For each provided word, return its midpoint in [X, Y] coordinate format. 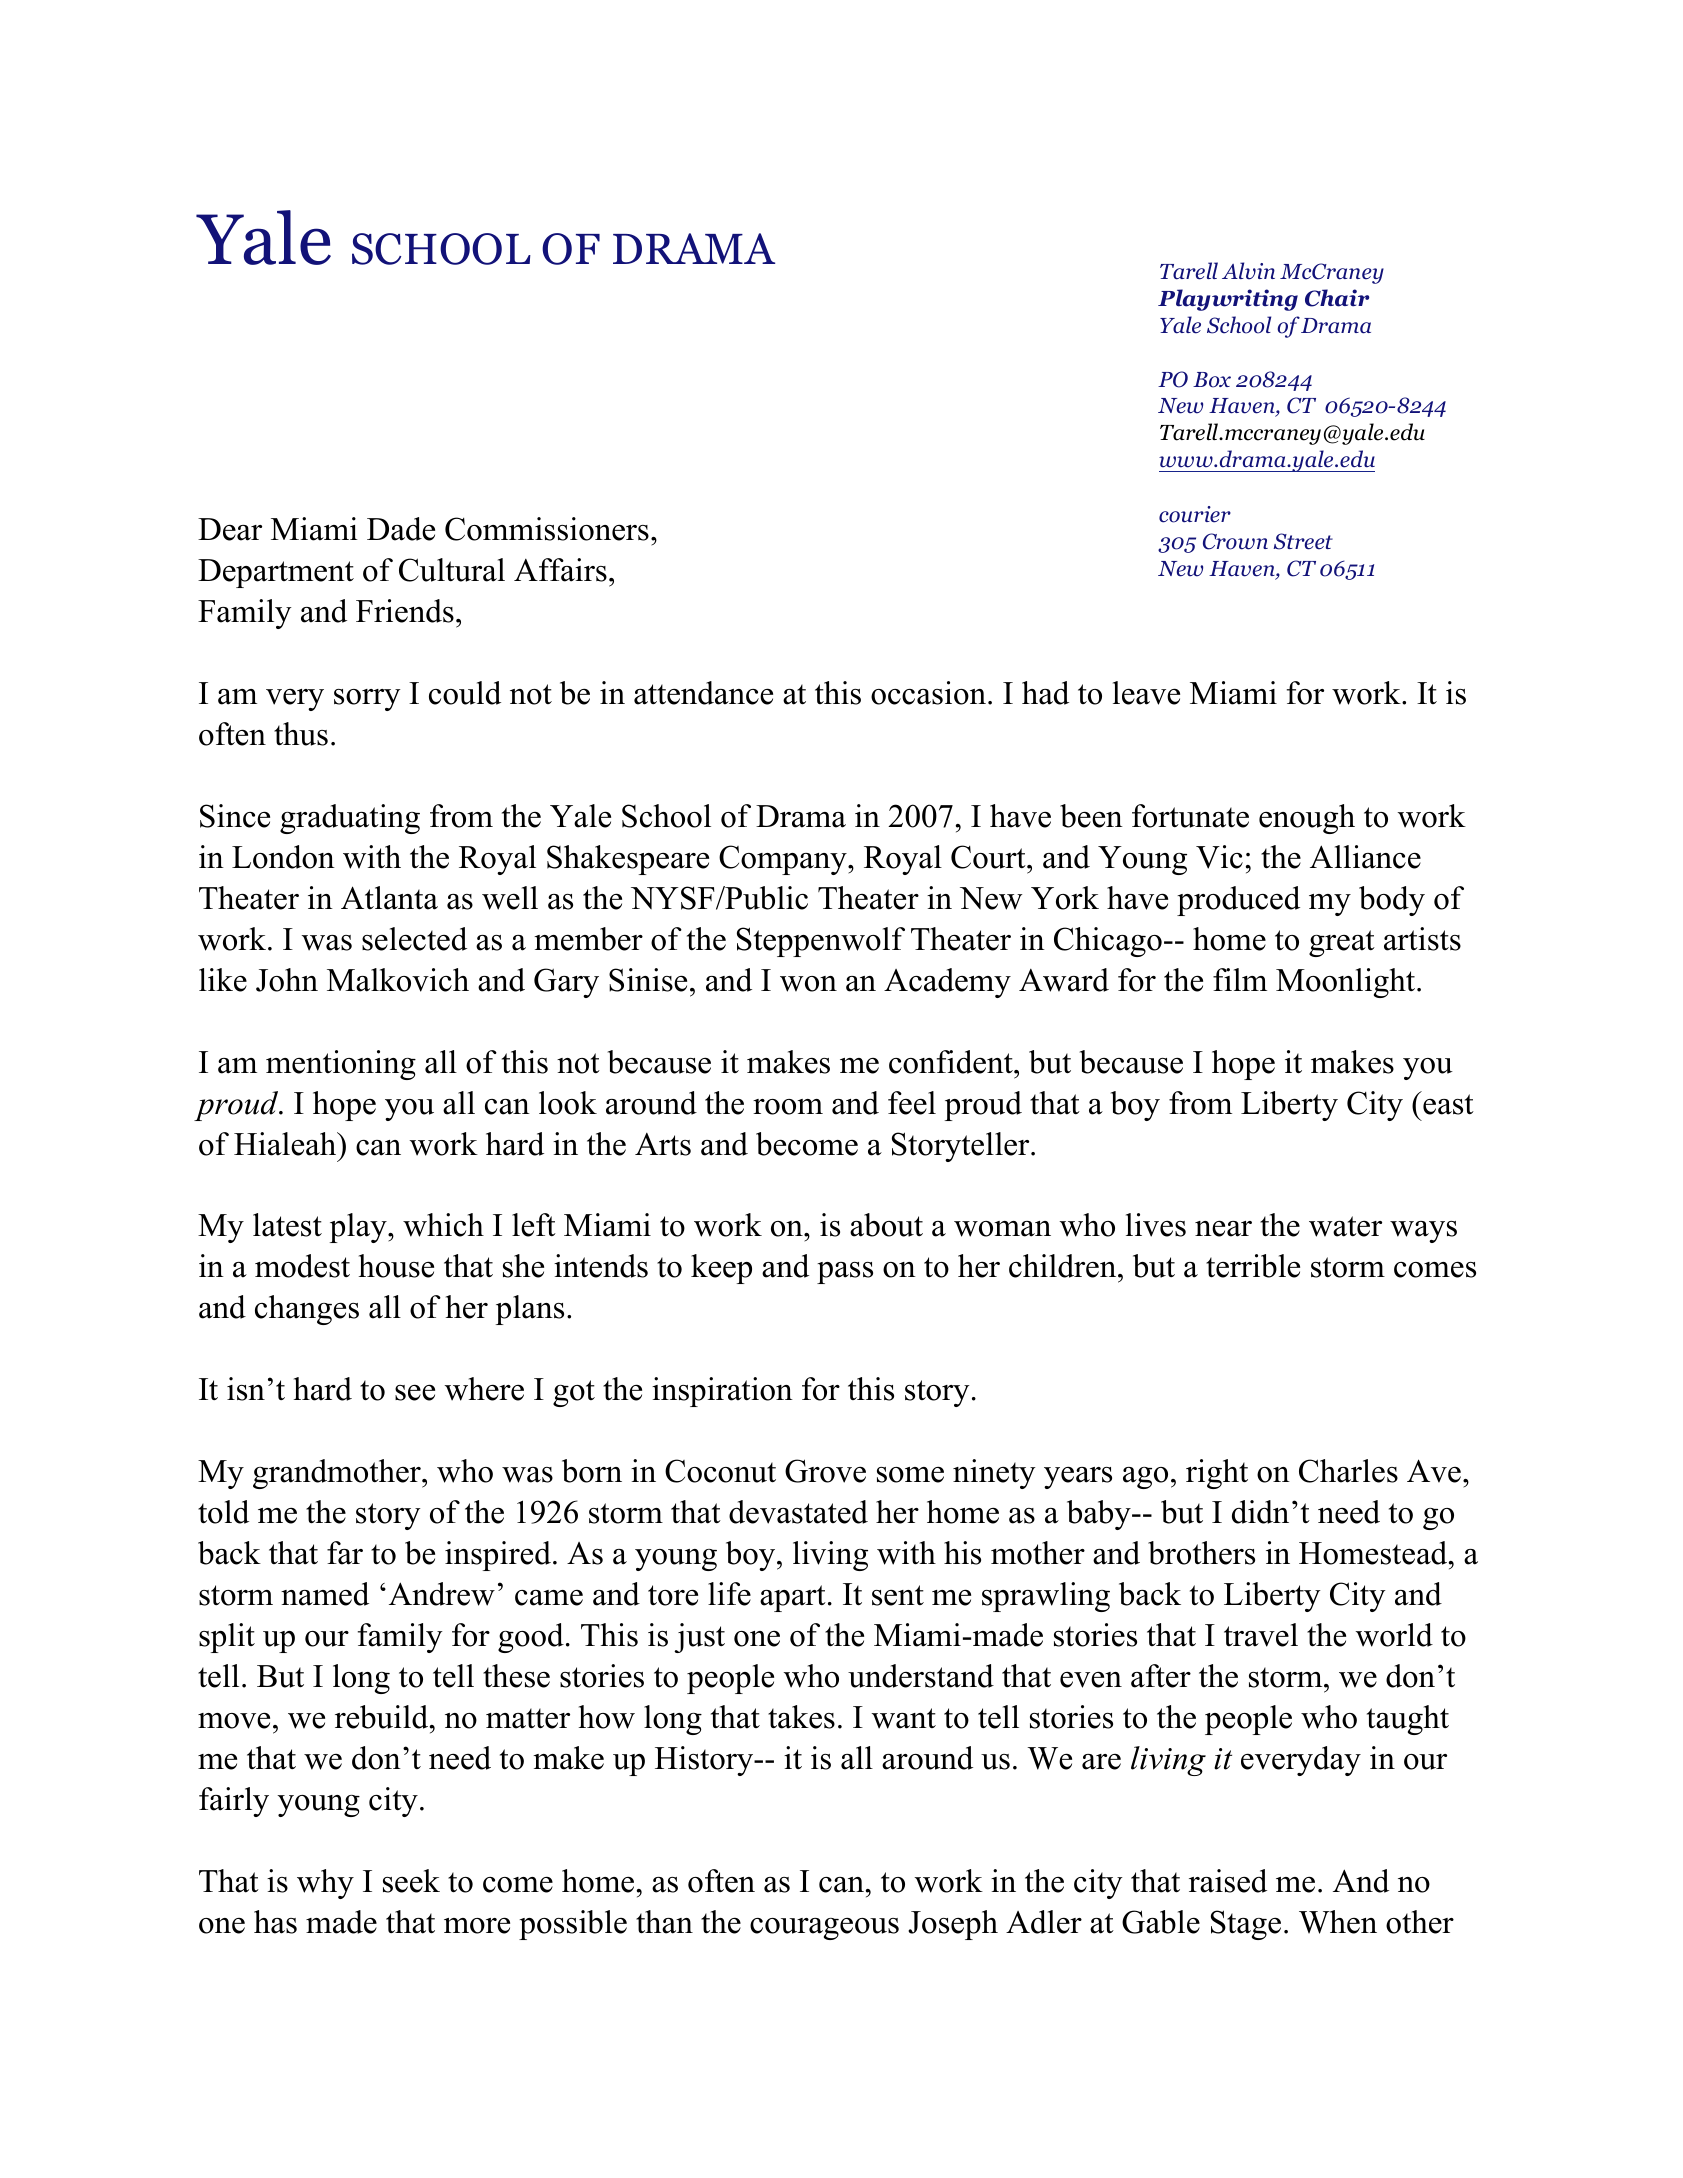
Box [1212, 380]
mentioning [341, 1065]
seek [411, 1881]
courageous [824, 1929]
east [1448, 1104]
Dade [401, 529]
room [788, 1107]
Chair [1337, 298]
